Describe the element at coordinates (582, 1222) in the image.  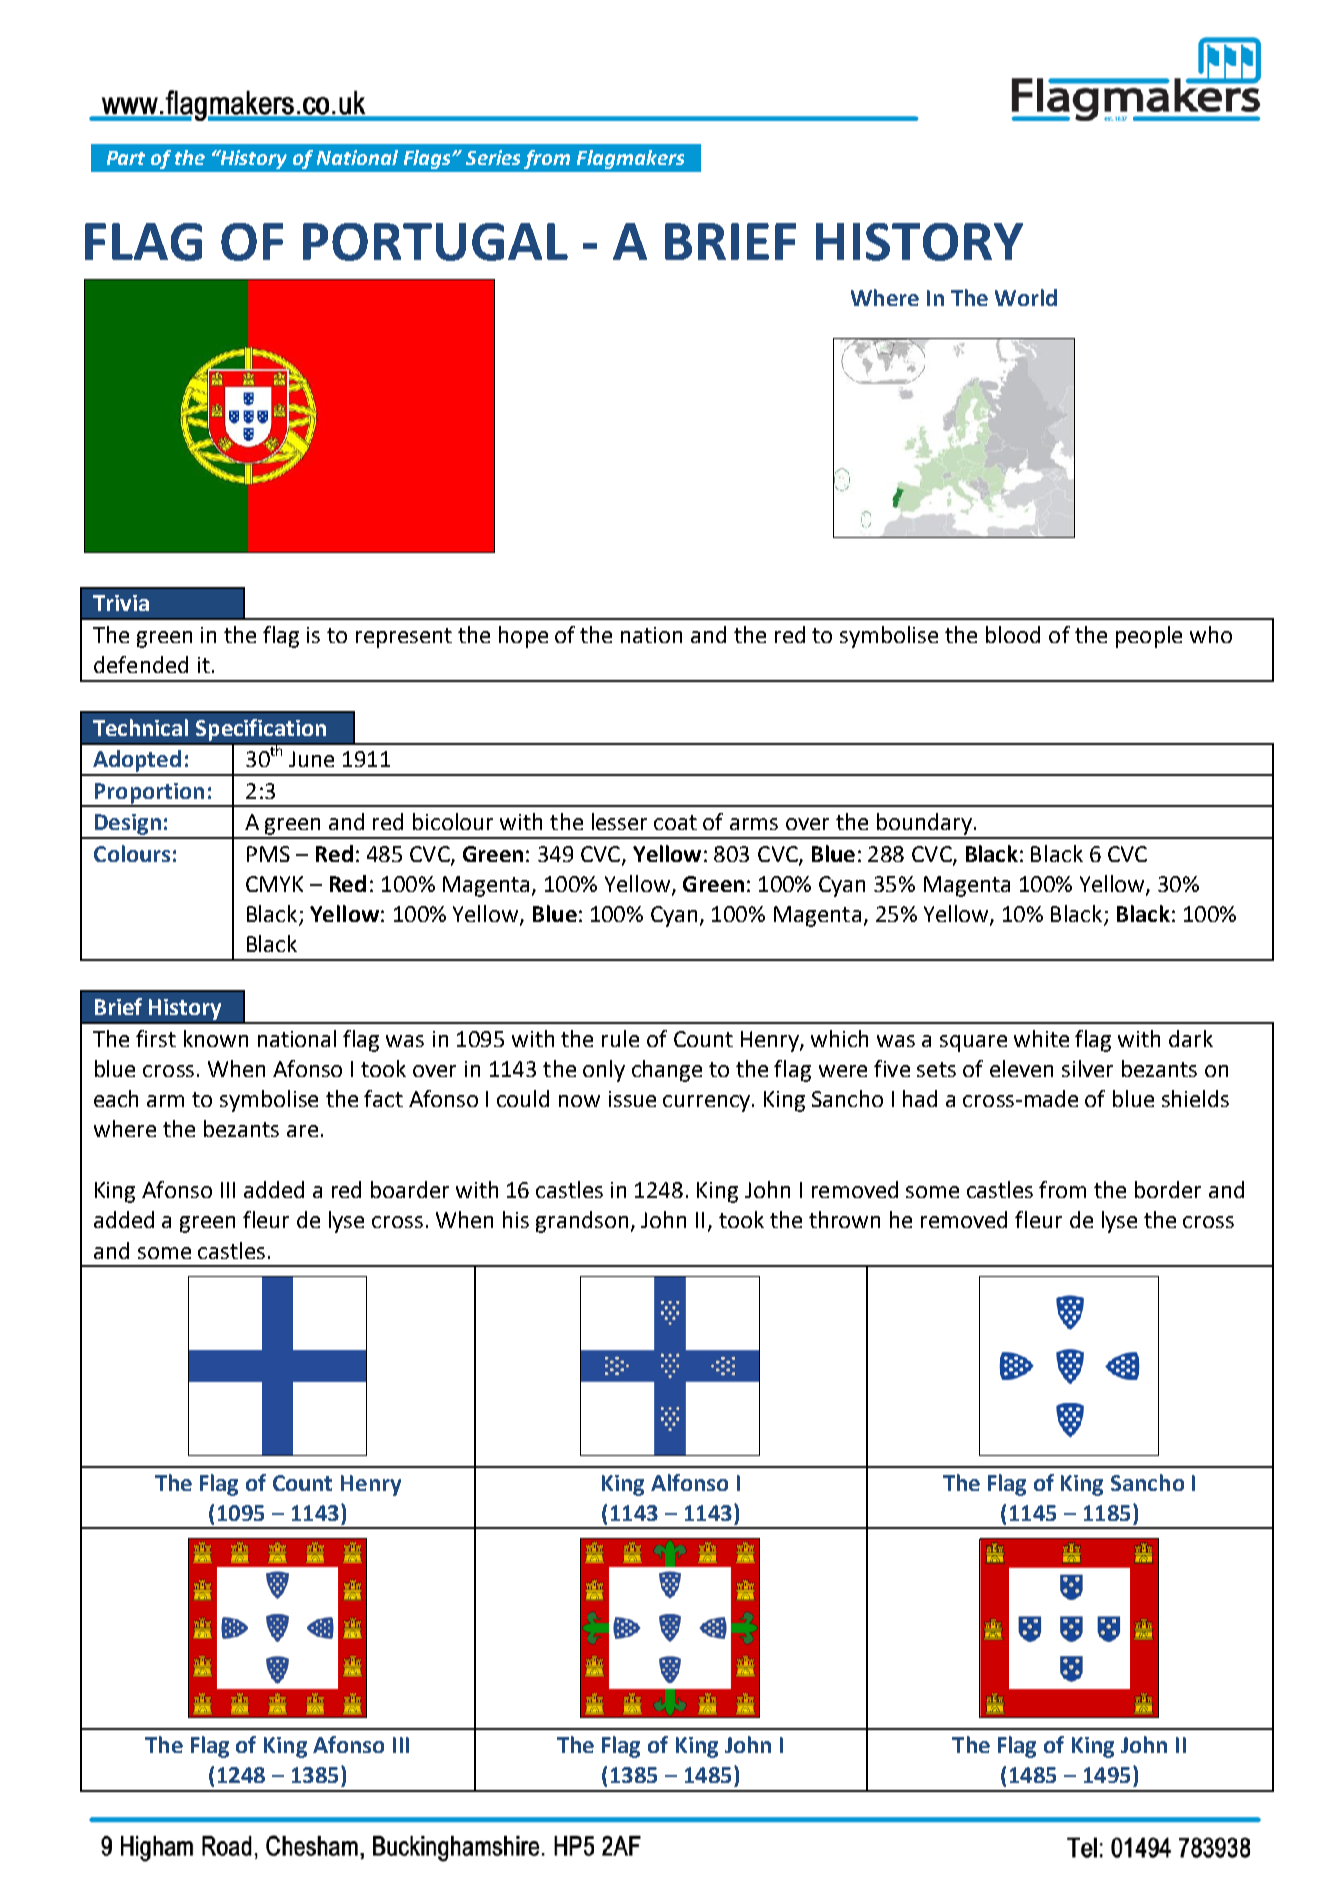
I see `grandson` at that location.
